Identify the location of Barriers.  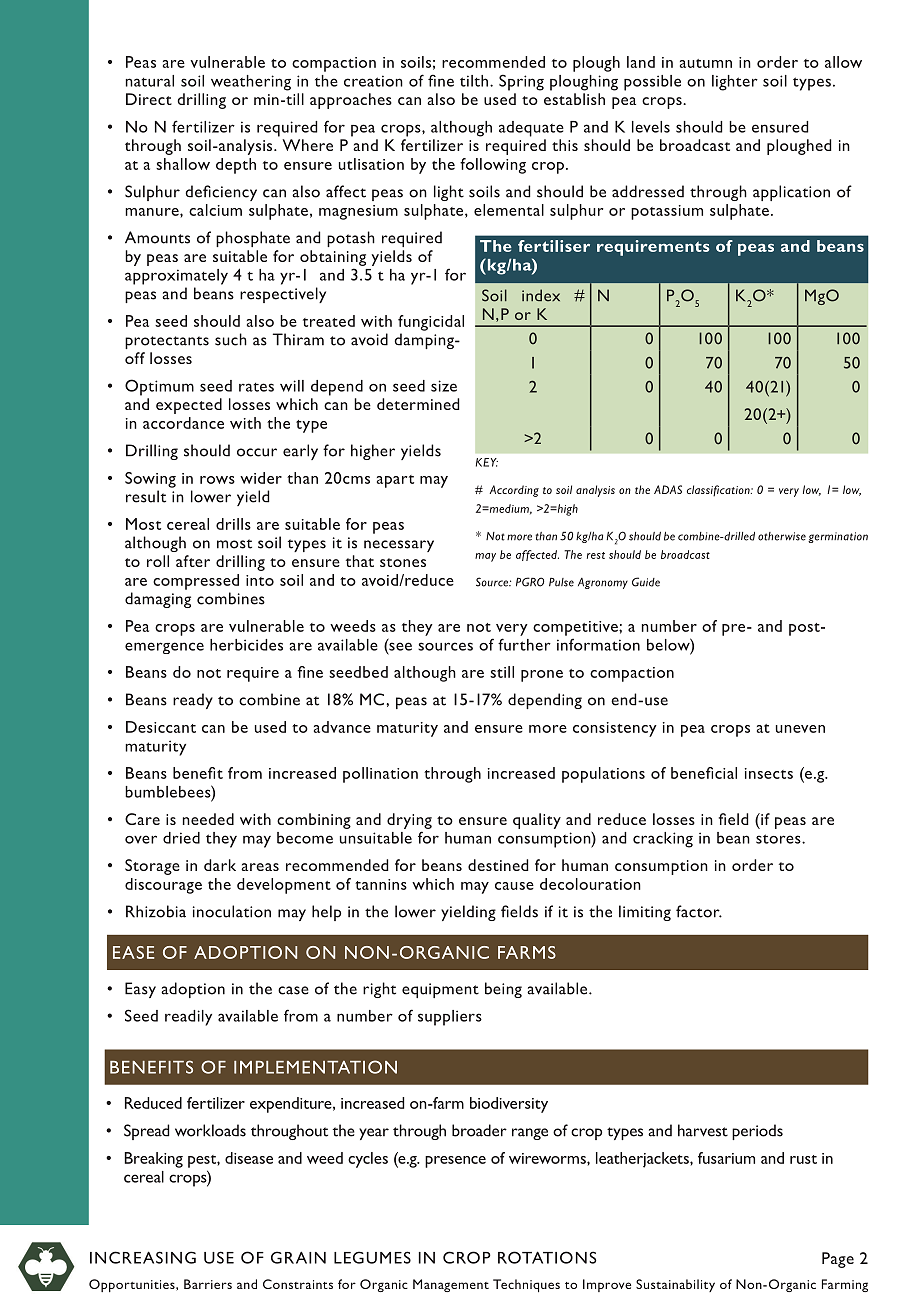
(208, 1284).
